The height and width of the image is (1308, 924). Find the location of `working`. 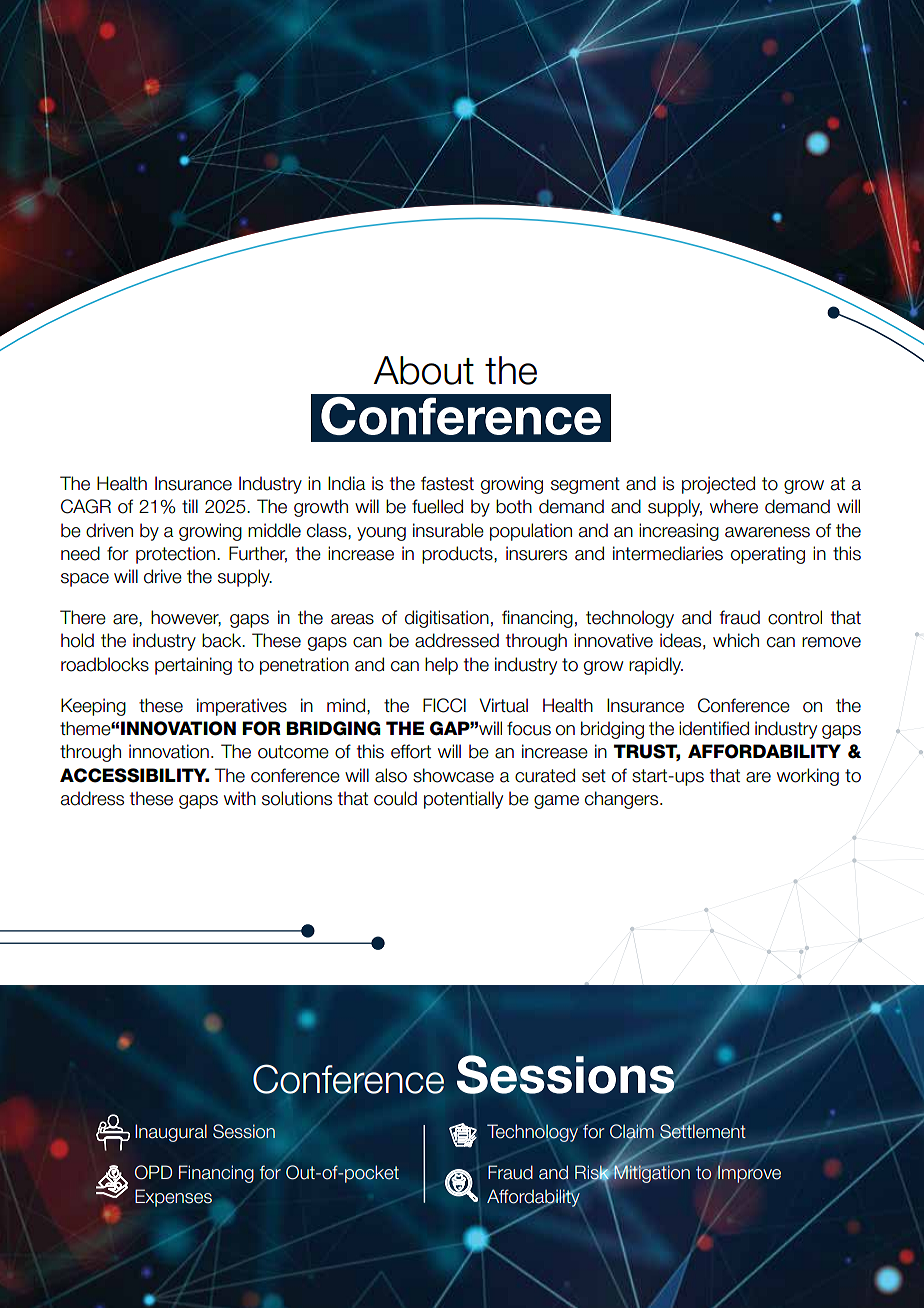

working is located at coordinates (808, 777).
